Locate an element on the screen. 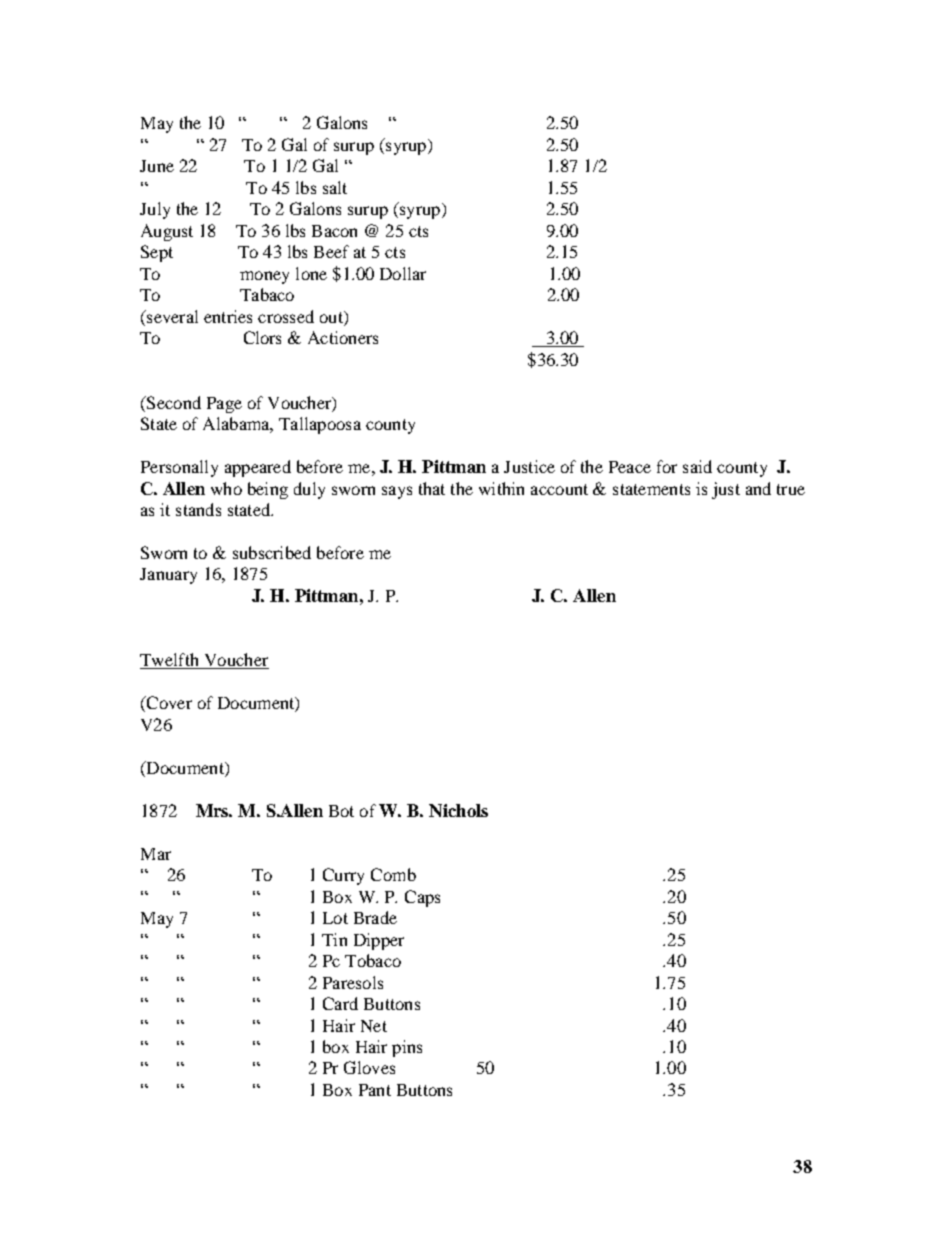 This screenshot has width=952, height=1233. within is located at coordinates (501, 488).
